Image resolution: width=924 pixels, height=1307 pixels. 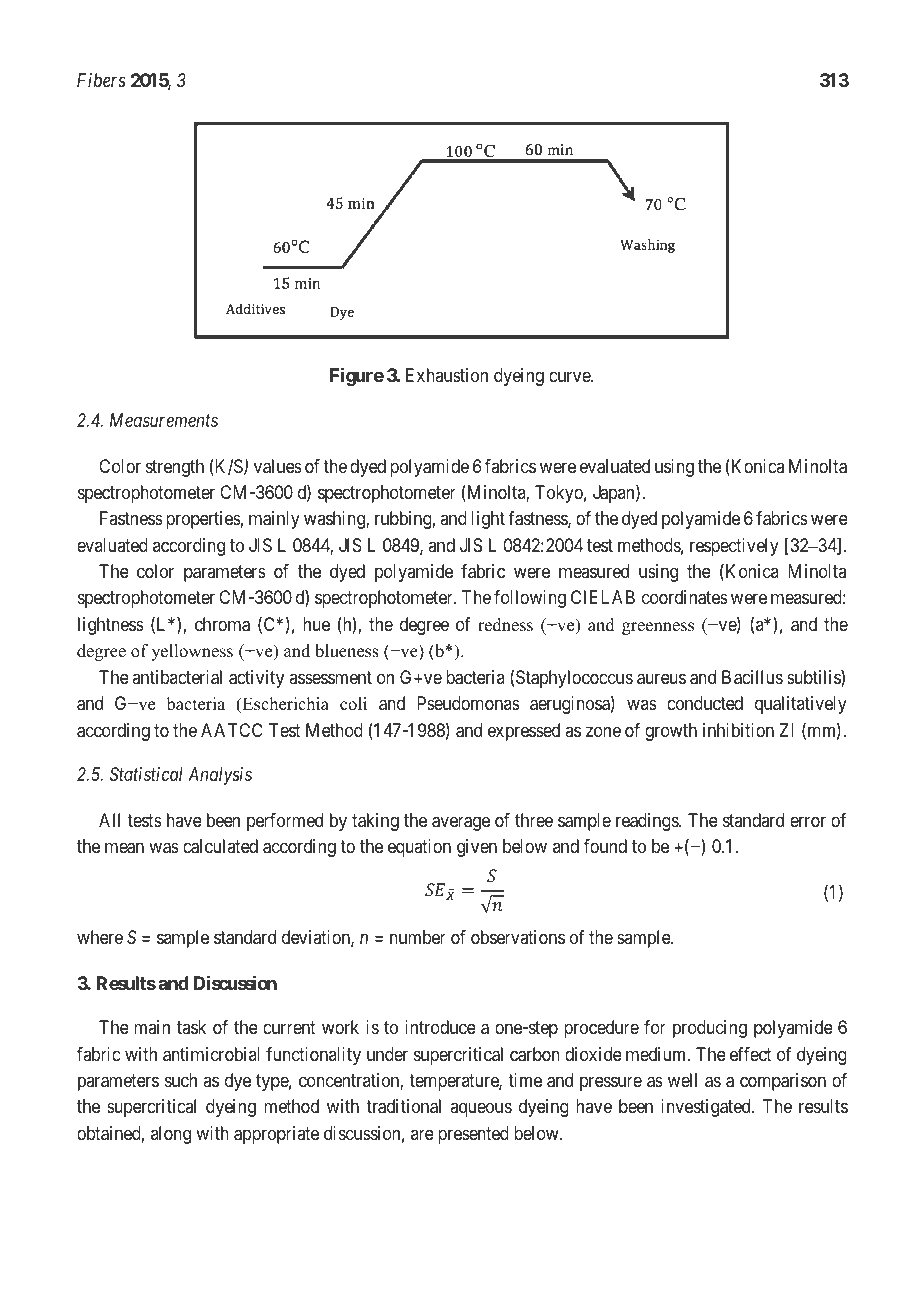 What do you see at coordinates (570, 377) in the page?
I see `curve` at bounding box center [570, 377].
